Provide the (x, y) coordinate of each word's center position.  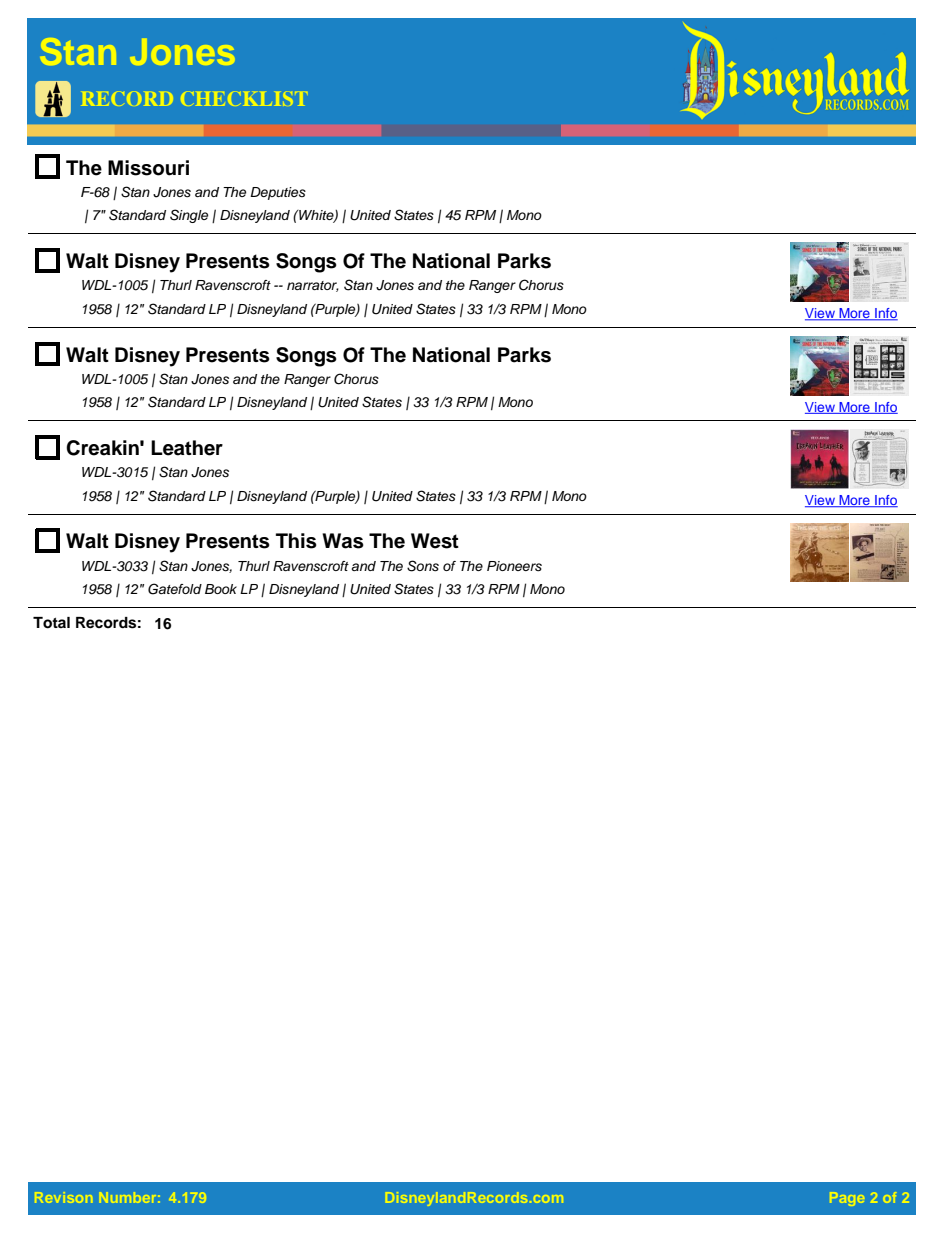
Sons (423, 566)
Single (189, 216)
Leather (187, 448)
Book (221, 589)
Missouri (148, 168)
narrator (313, 286)
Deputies (278, 193)
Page (847, 1199)
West (435, 541)
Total (51, 623)
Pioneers (514, 566)
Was (343, 541)
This (296, 541)
